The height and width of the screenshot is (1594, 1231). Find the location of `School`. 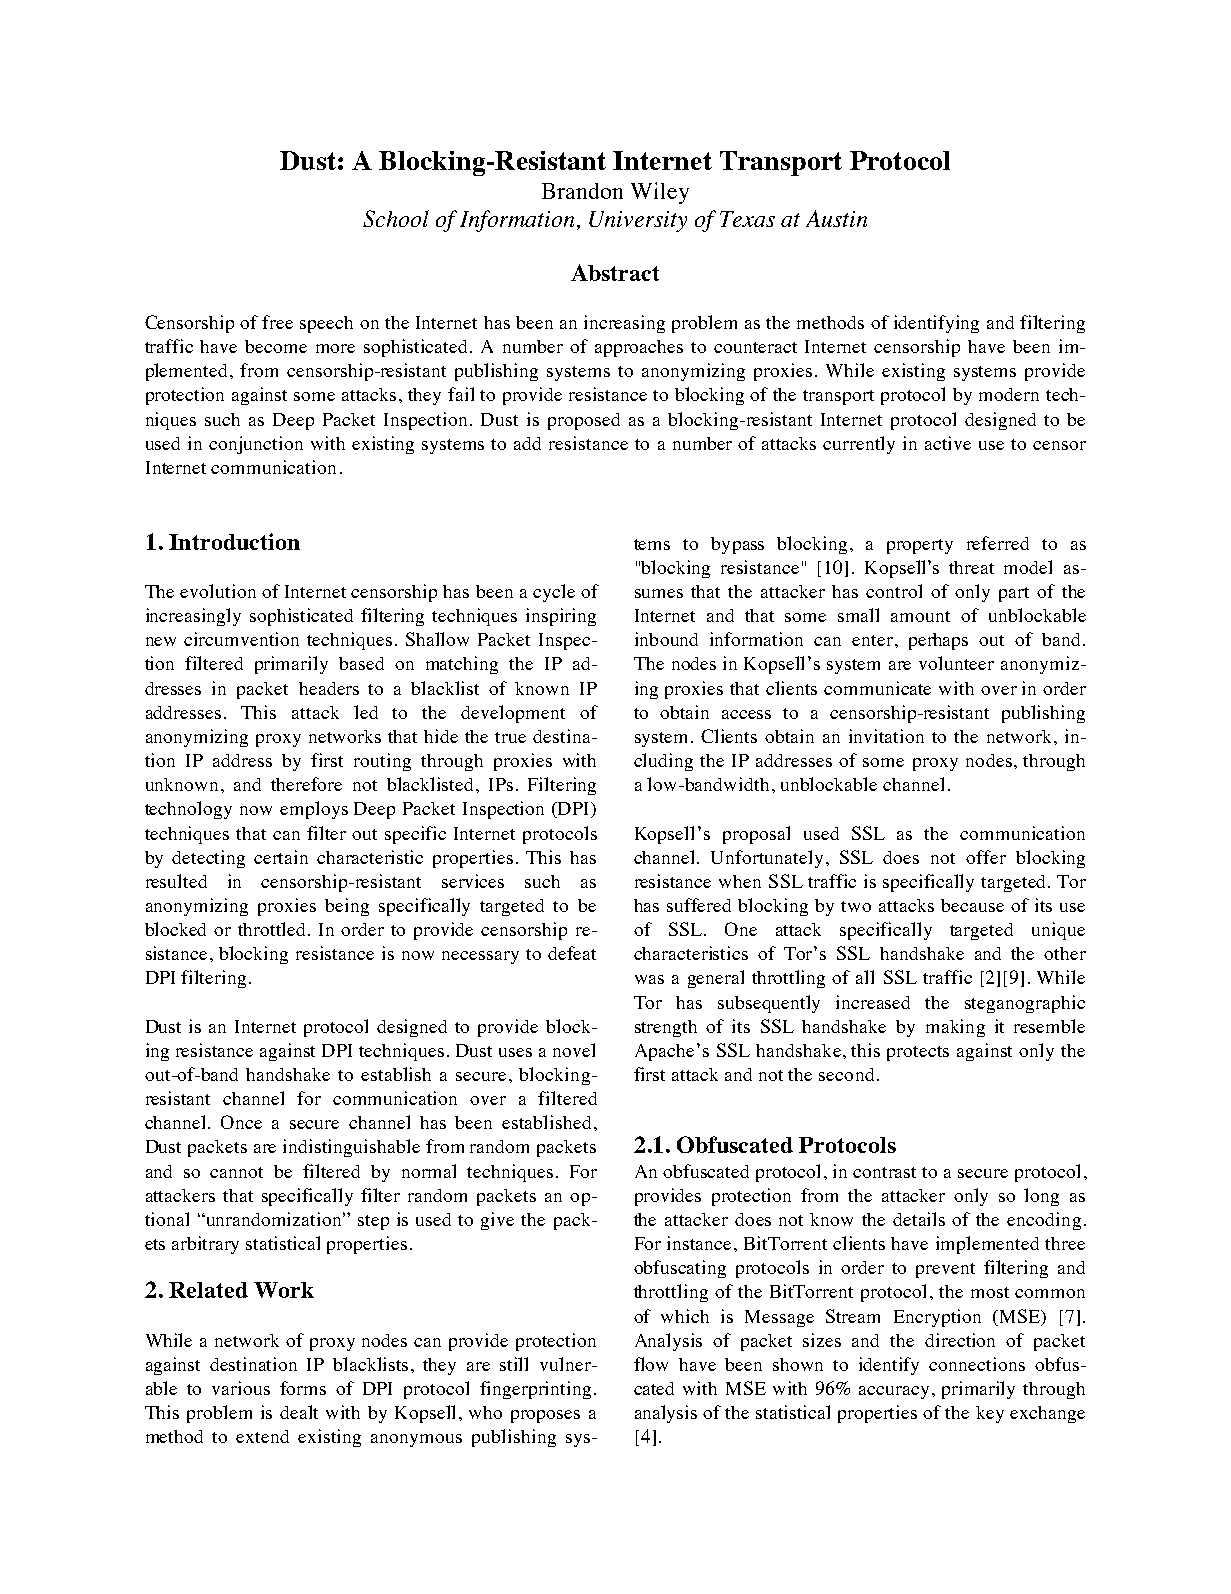

School is located at coordinates (396, 218).
